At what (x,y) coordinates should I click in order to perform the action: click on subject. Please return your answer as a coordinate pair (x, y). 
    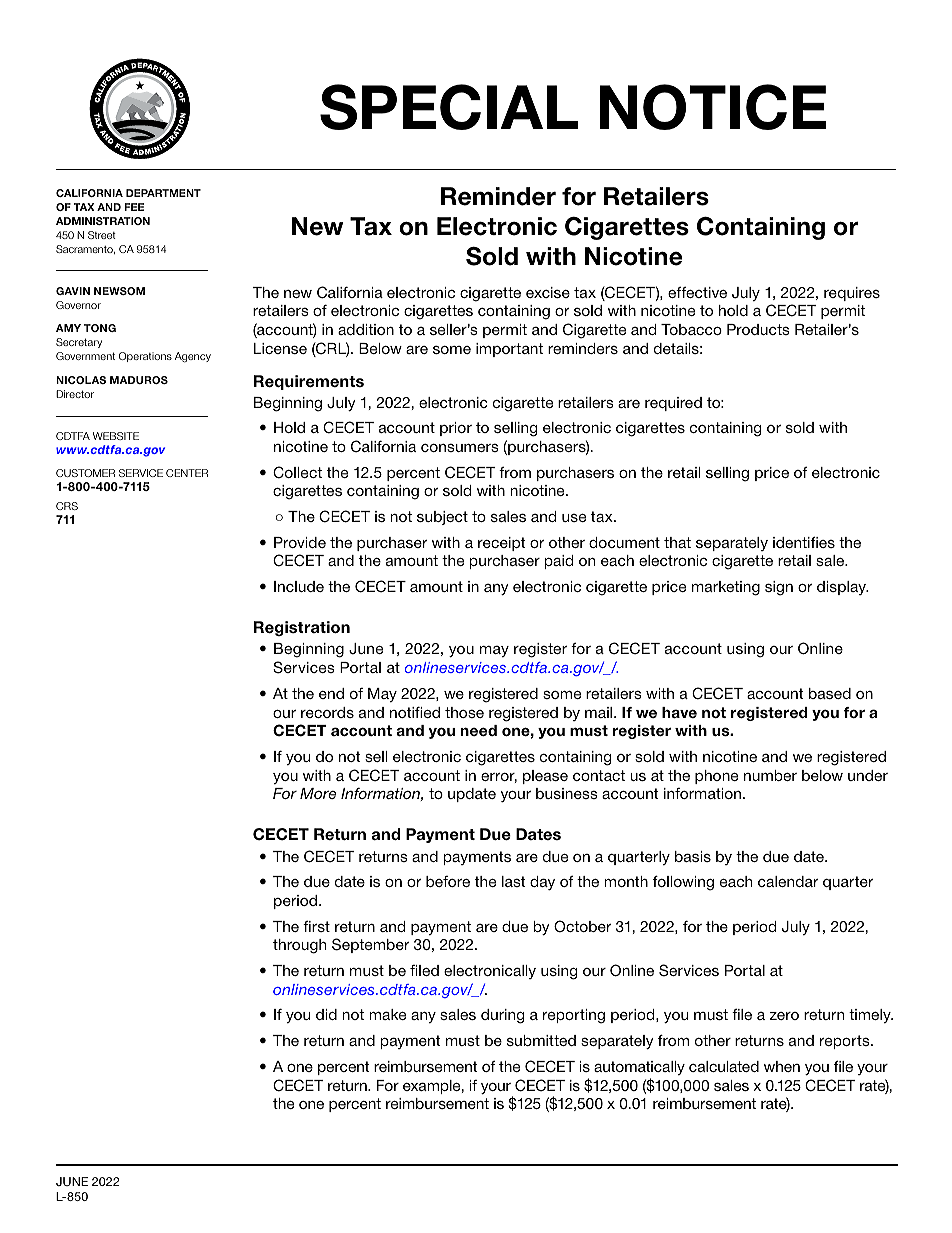
    Looking at the image, I should click on (442, 518).
